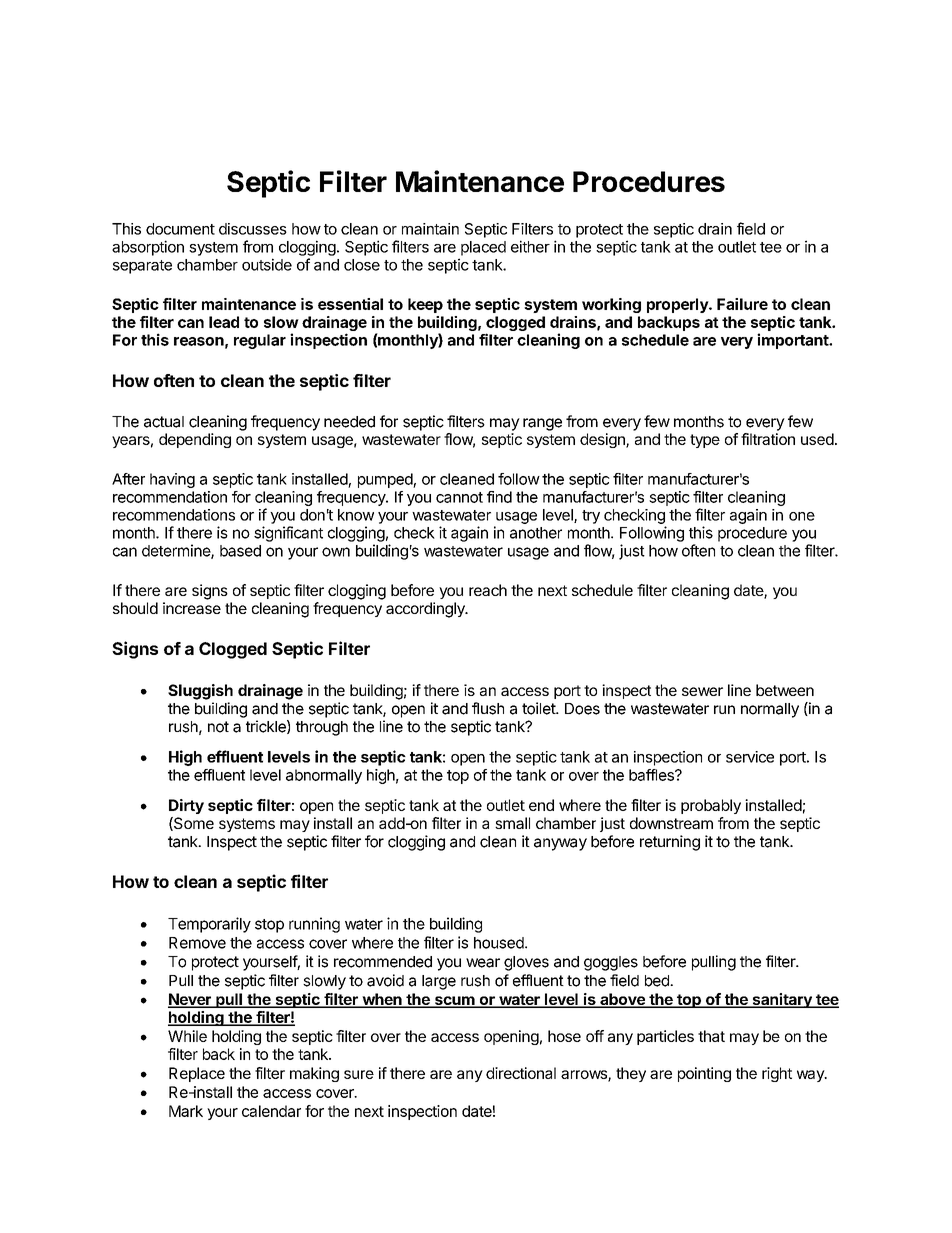  I want to click on Dirty, so click(186, 806).
